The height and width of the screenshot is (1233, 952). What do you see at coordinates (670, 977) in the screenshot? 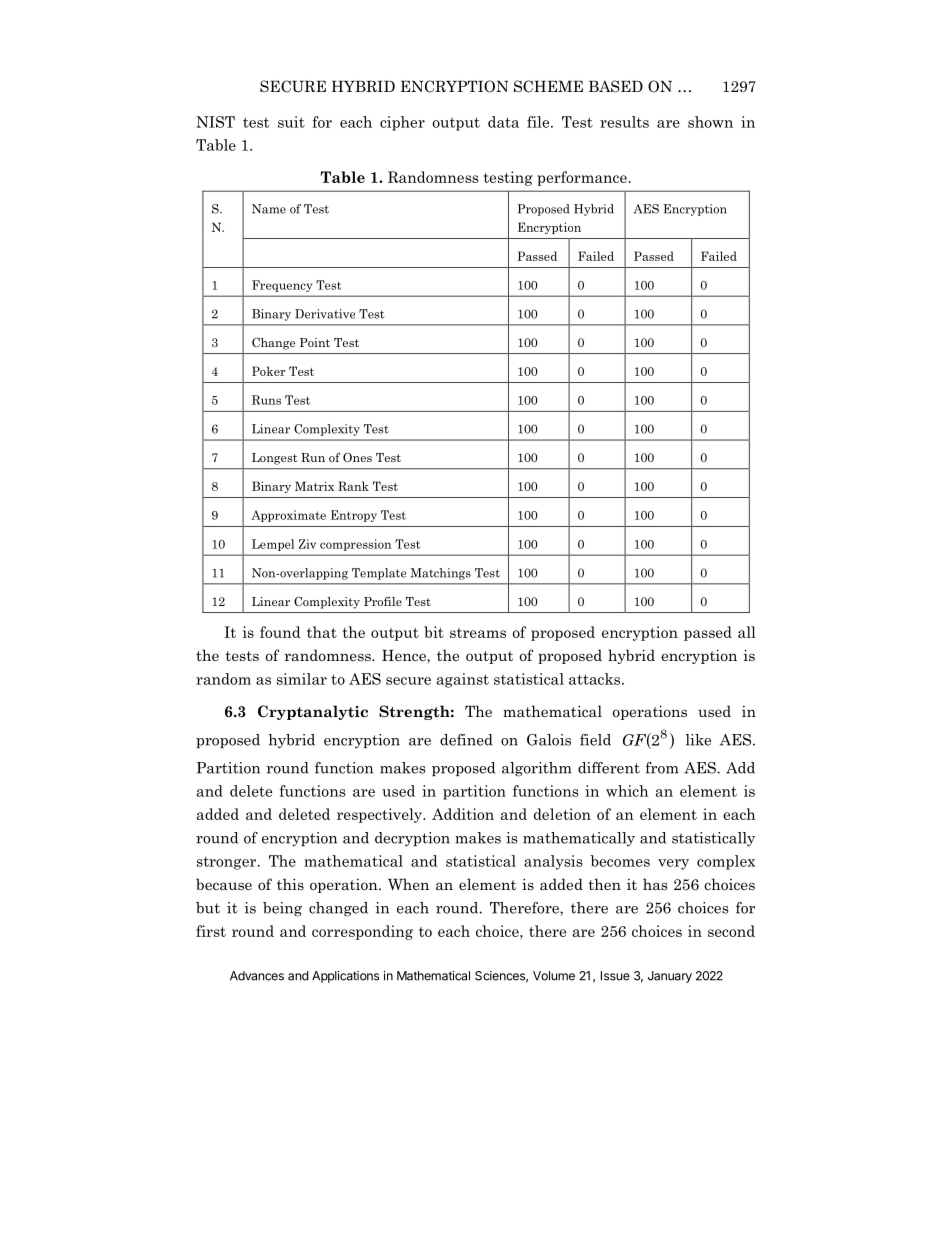
I see `January` at bounding box center [670, 977].
